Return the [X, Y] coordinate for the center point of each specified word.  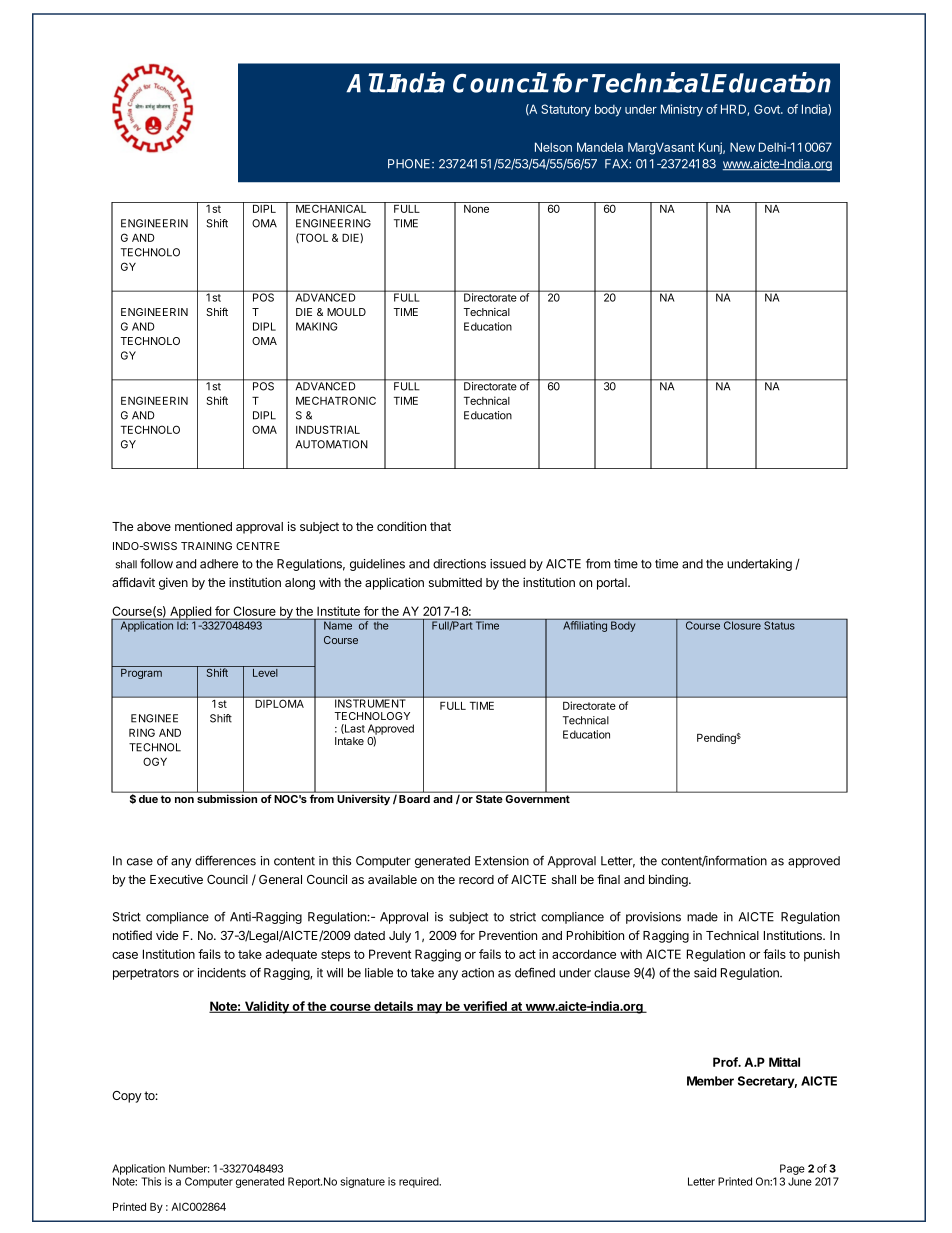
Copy [127, 1097]
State [489, 799]
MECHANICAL [331, 207]
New [742, 147]
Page [792, 1171]
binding [669, 880]
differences [225, 860]
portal [613, 584]
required [420, 1182]
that [440, 526]
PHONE [410, 164]
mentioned [203, 526]
